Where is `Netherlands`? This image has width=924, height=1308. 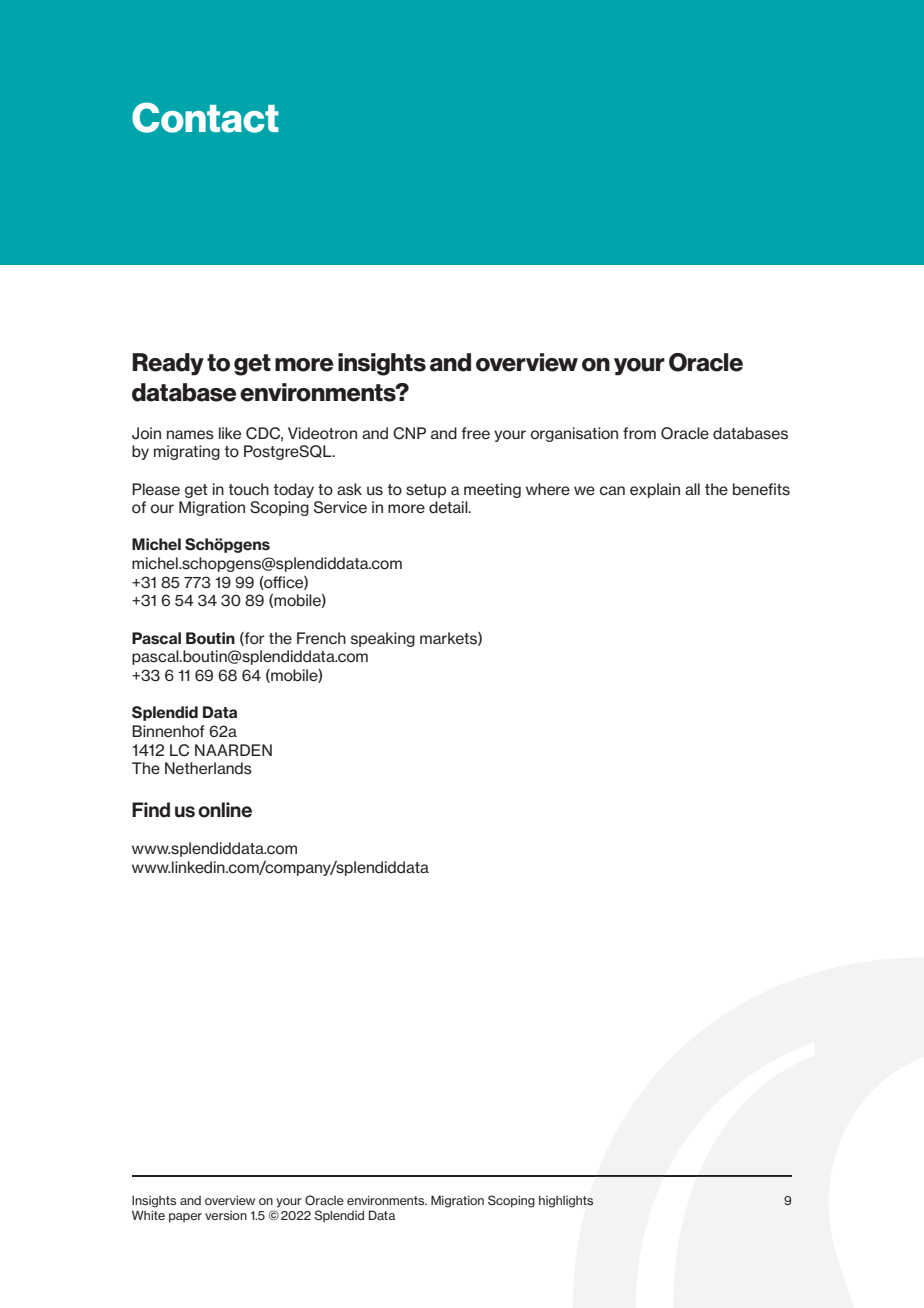 Netherlands is located at coordinates (208, 768).
